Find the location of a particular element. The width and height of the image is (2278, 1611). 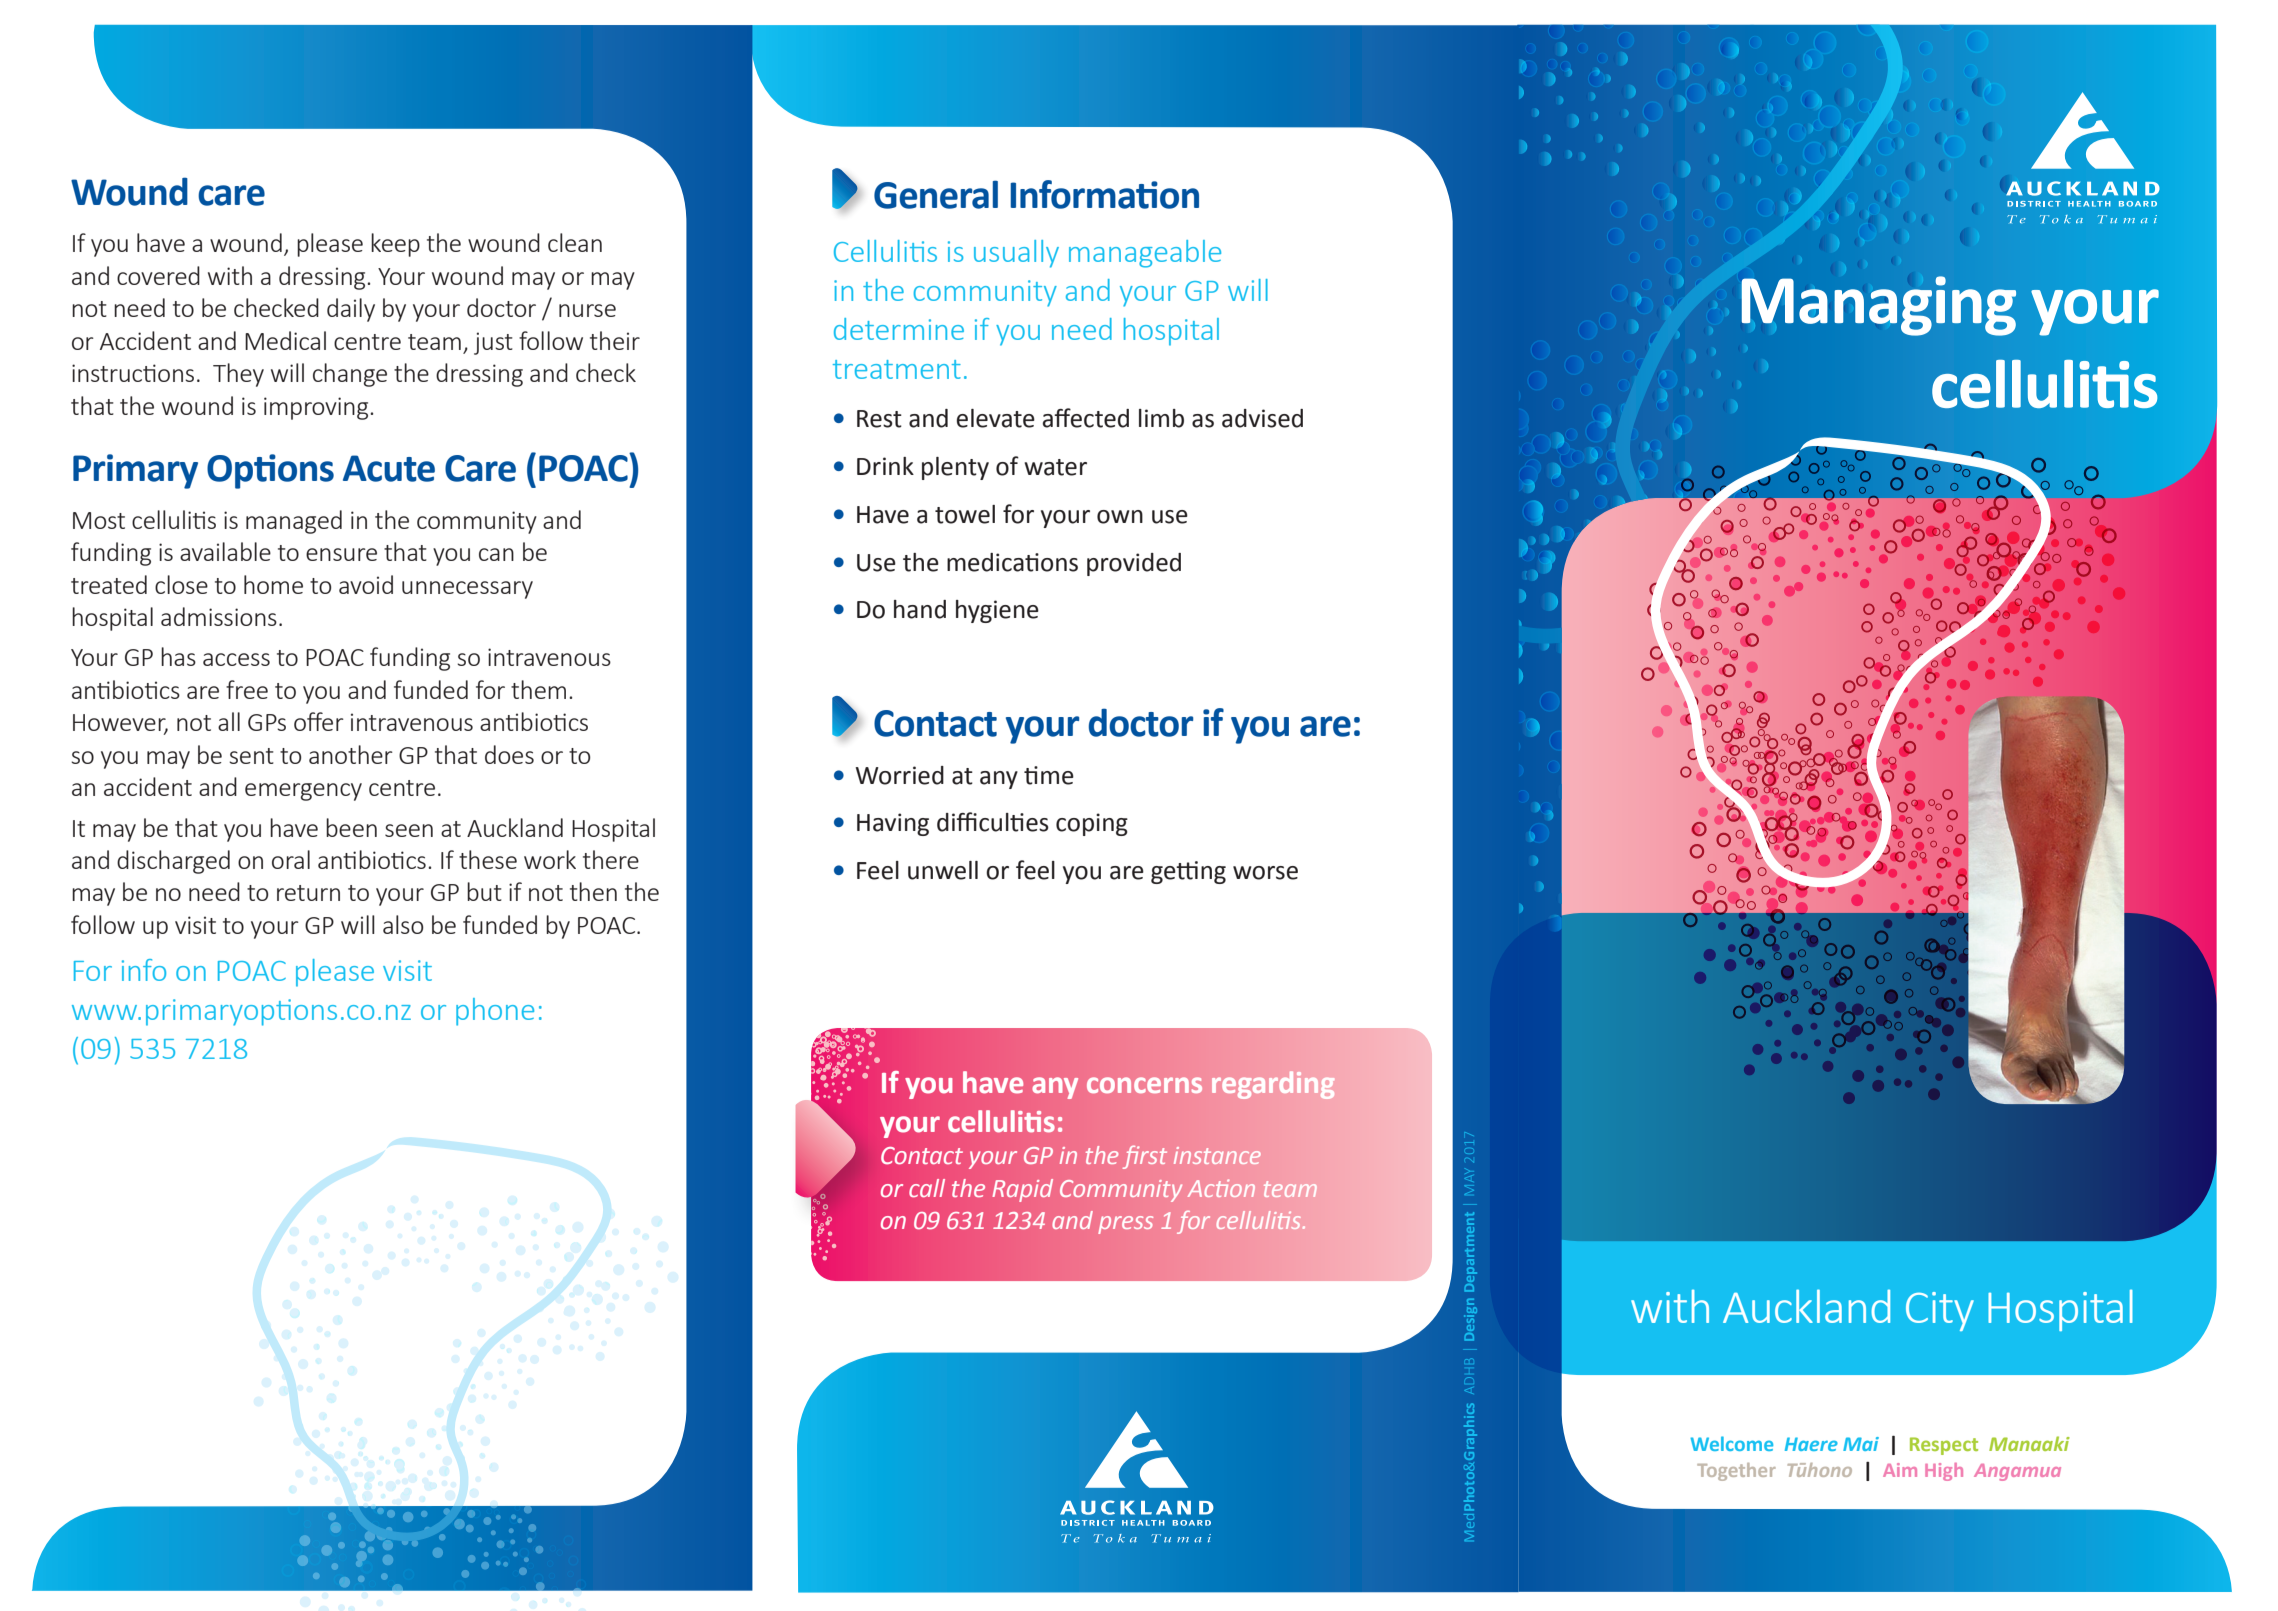

admissions is located at coordinates (219, 616).
